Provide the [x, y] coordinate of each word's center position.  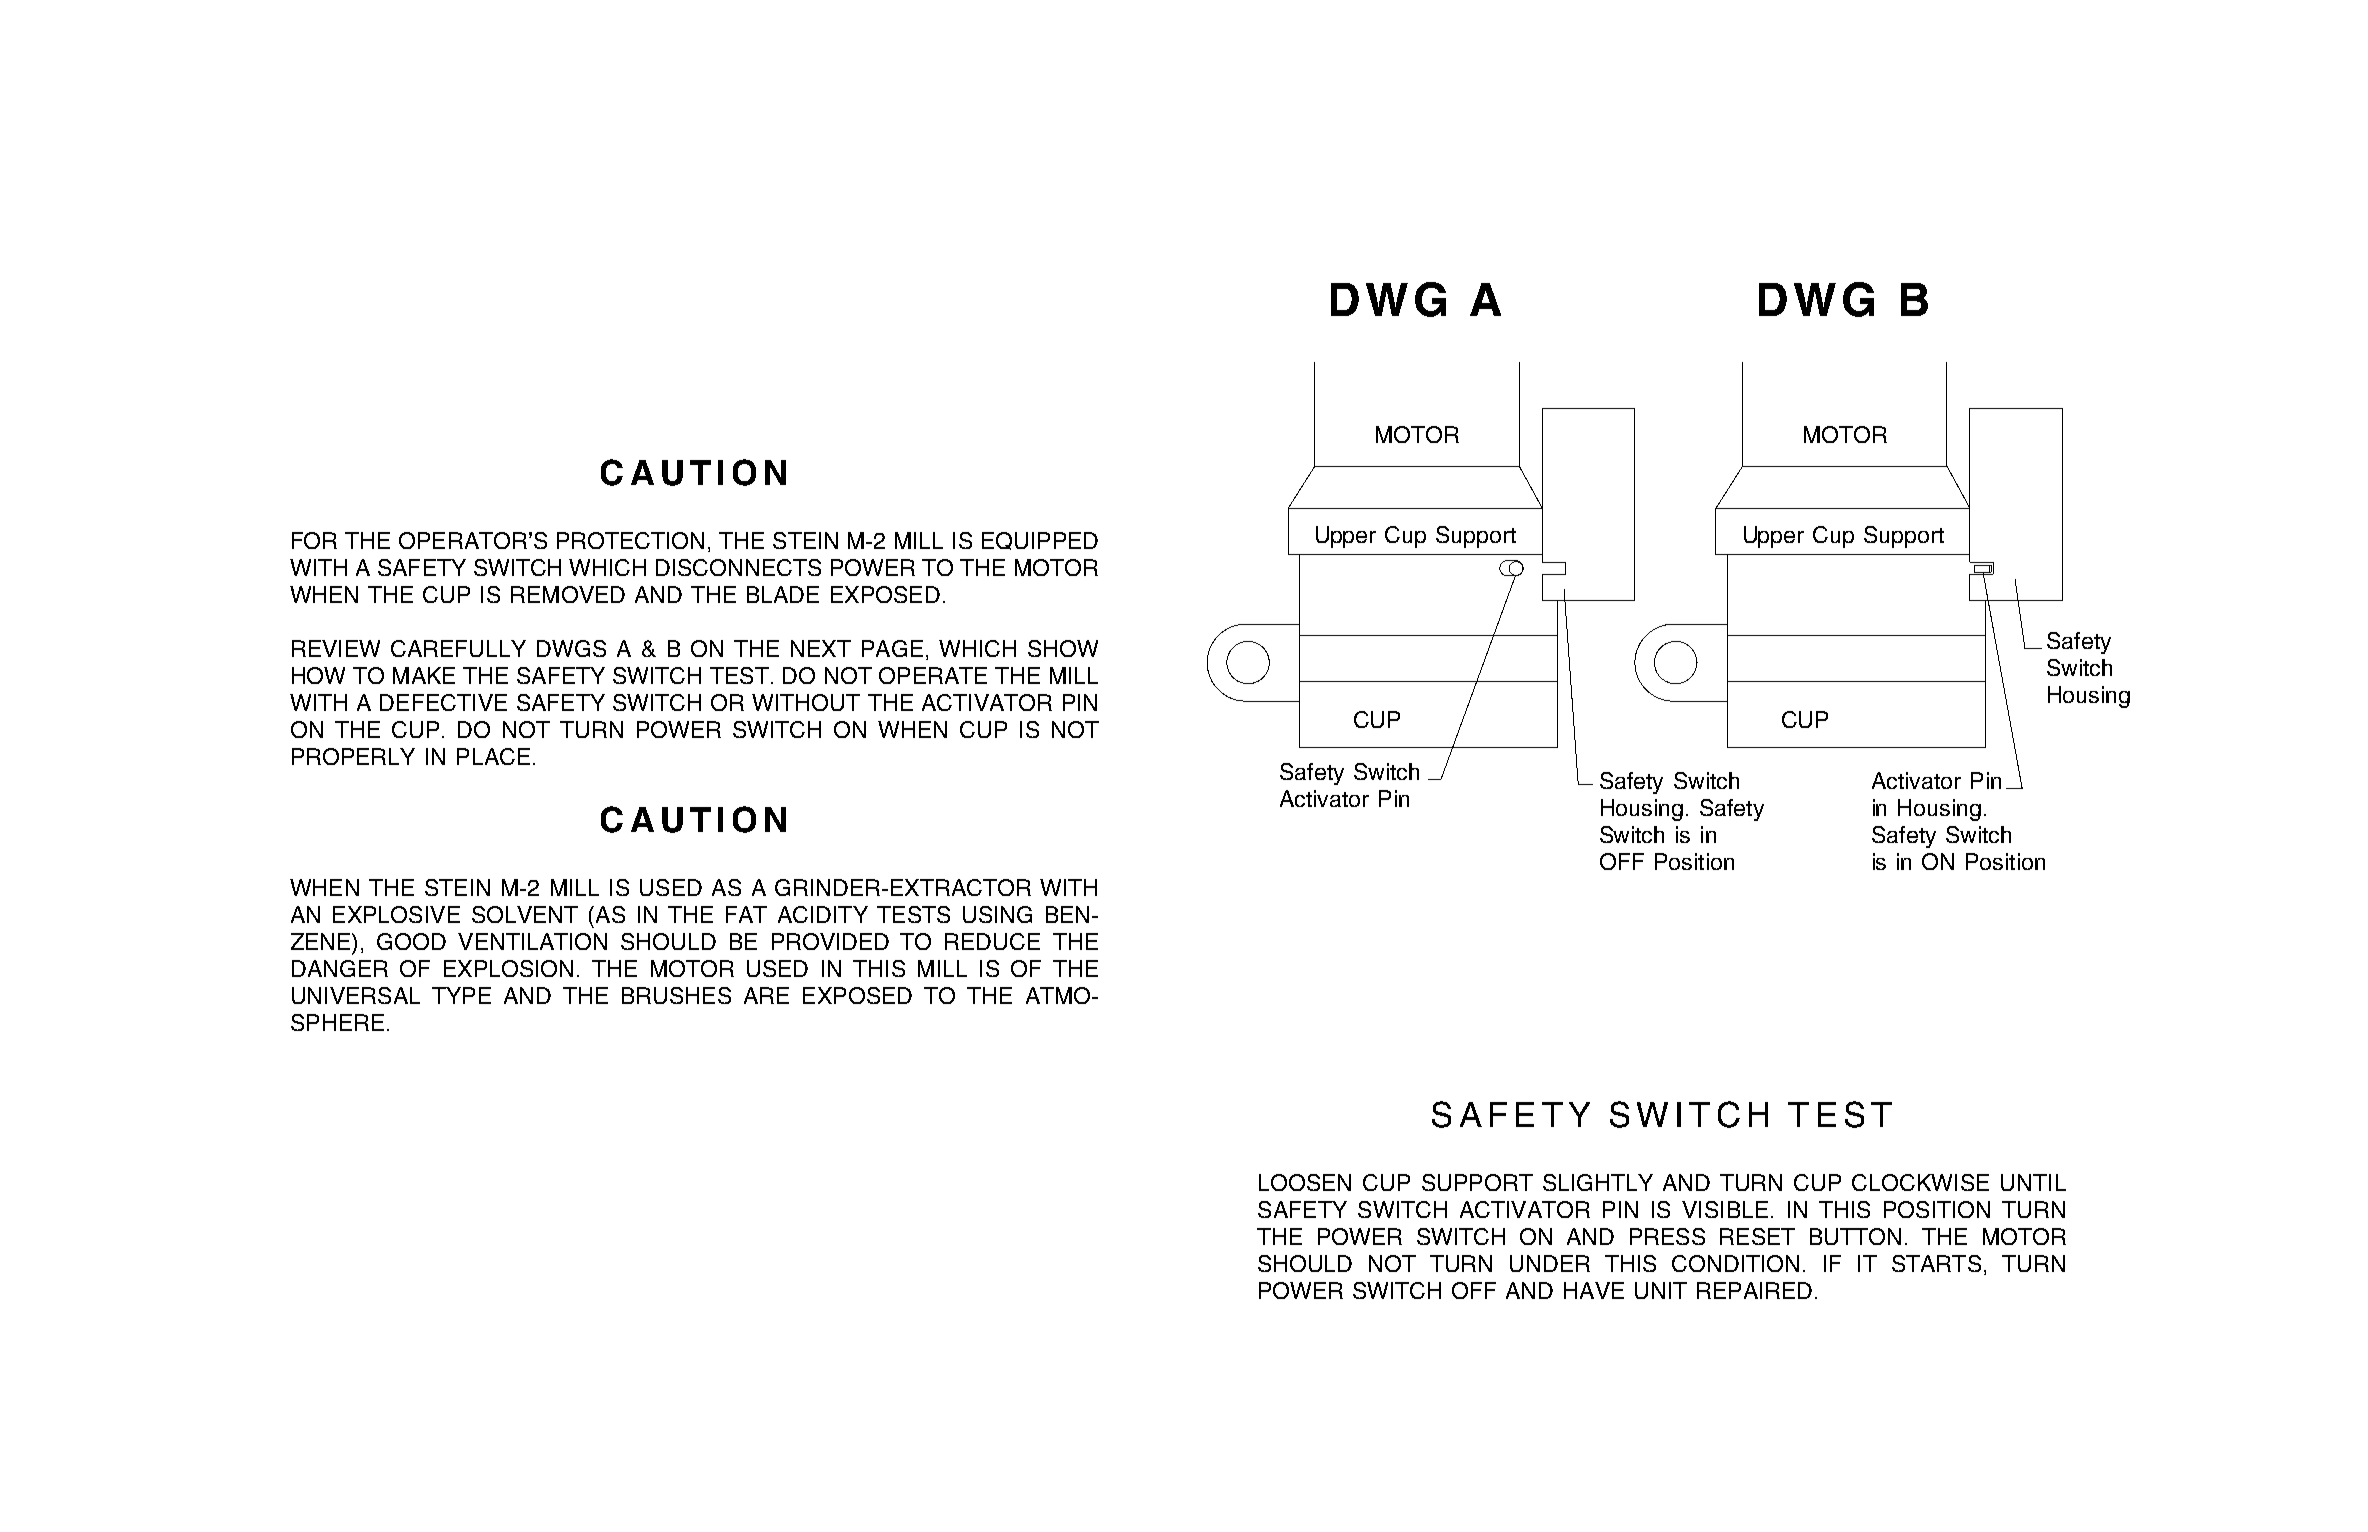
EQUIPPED [1040, 541]
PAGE [892, 648]
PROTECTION [630, 540]
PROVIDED [830, 941]
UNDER [1550, 1263]
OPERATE [933, 675]
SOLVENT [525, 914]
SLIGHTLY [1598, 1182]
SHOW [1063, 648]
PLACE [493, 756]
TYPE [461, 995]
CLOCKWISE [1920, 1182]
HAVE [1594, 1290]
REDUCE [992, 941]
